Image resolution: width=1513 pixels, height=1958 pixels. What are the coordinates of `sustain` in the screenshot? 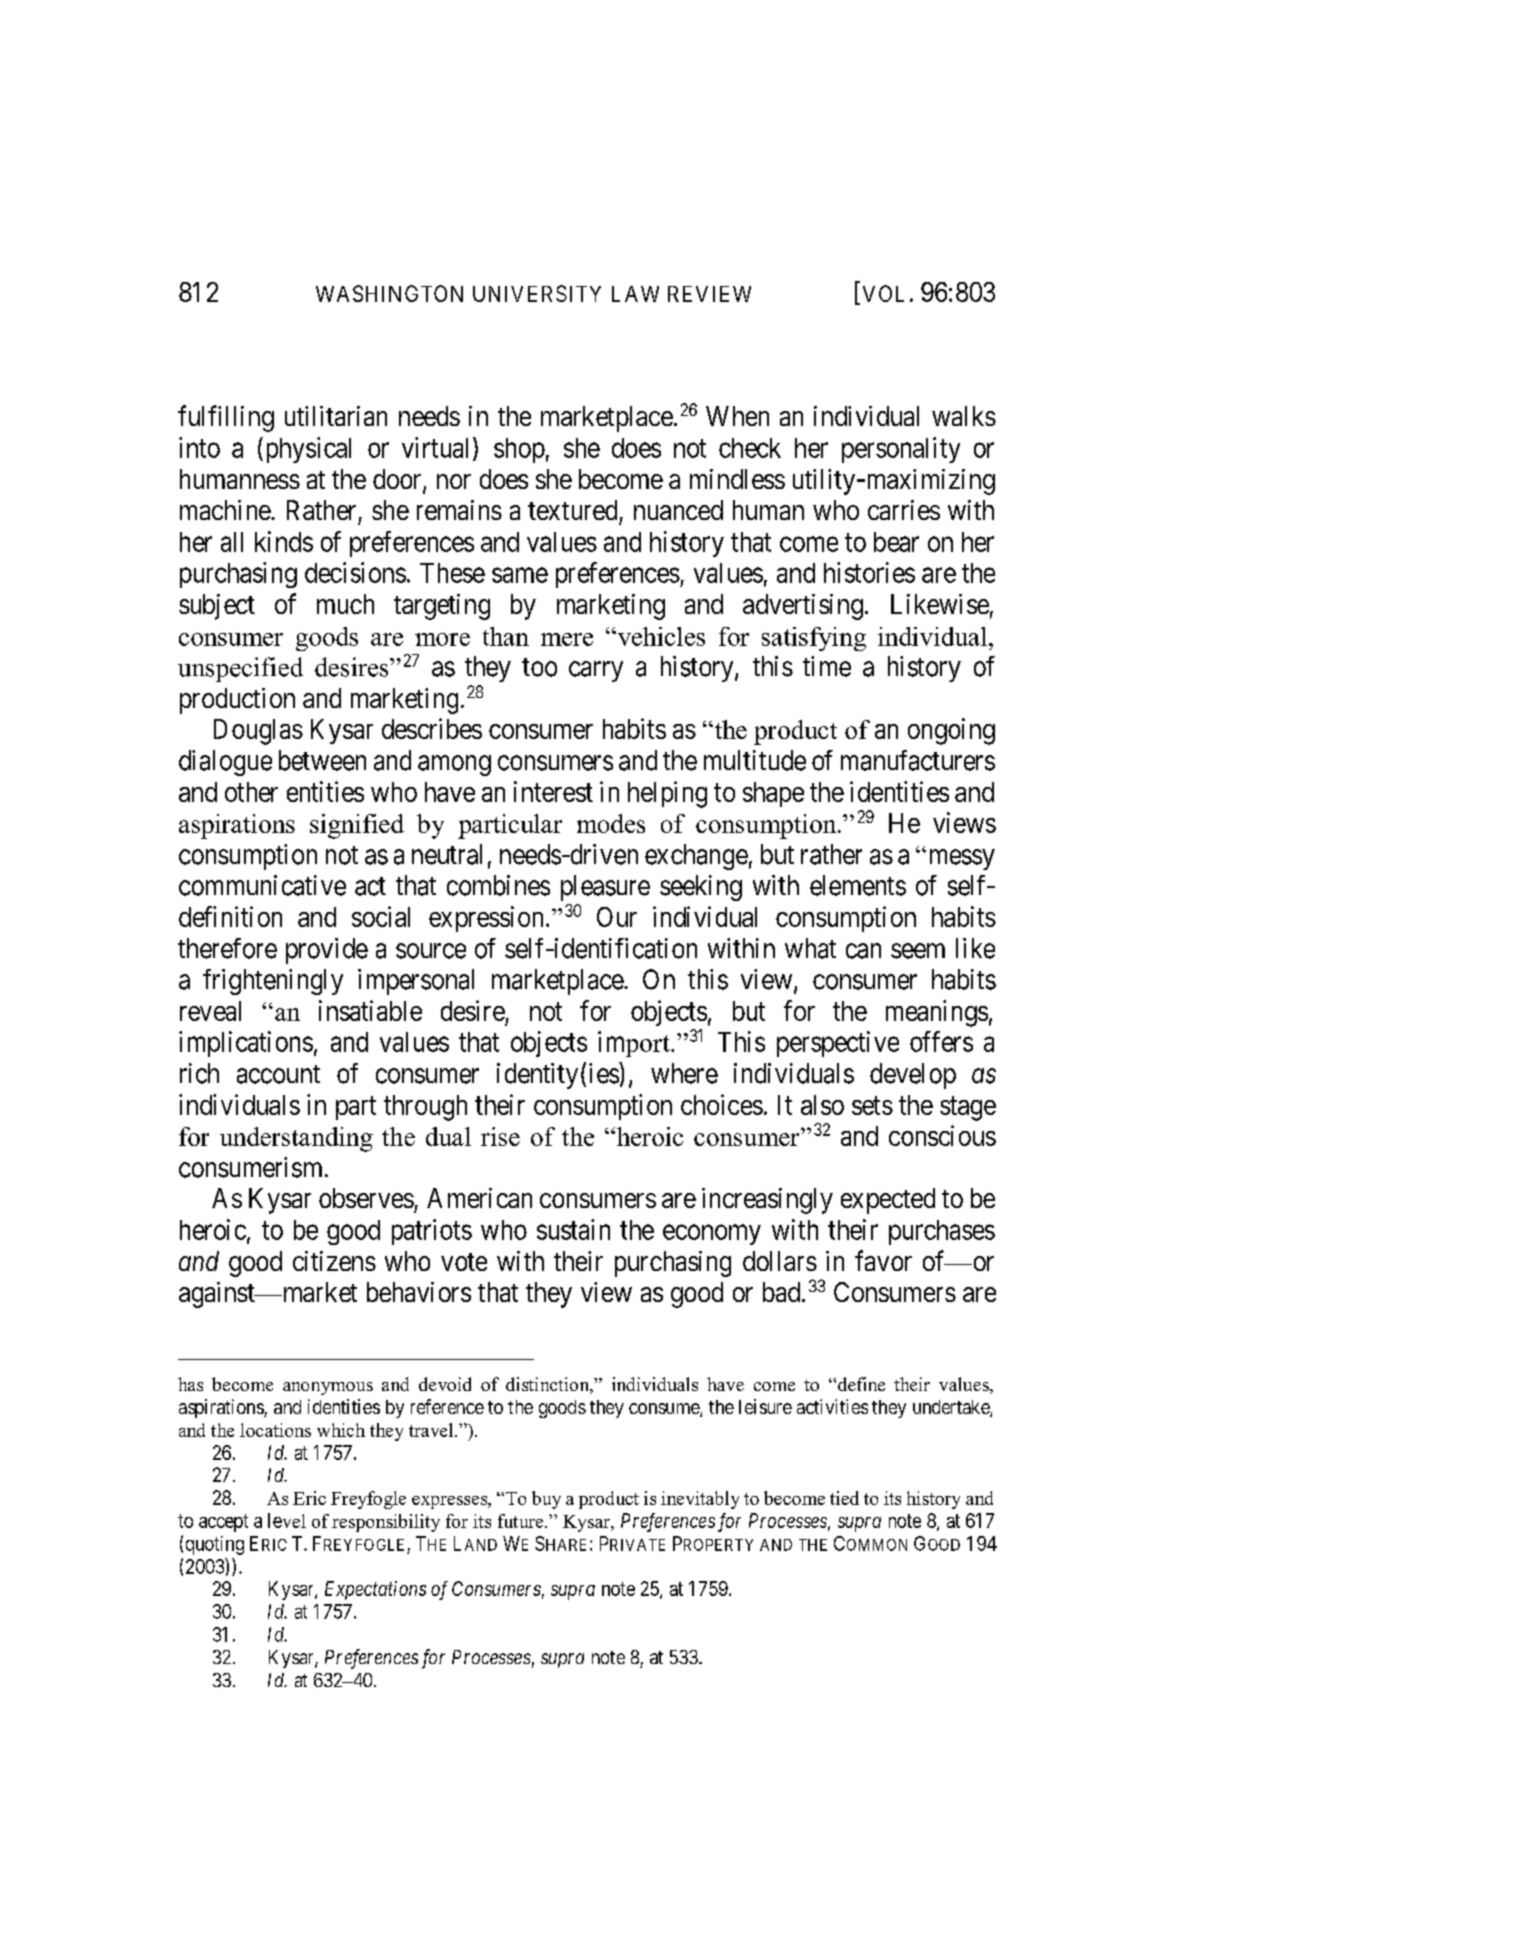 It's located at (573, 1229).
